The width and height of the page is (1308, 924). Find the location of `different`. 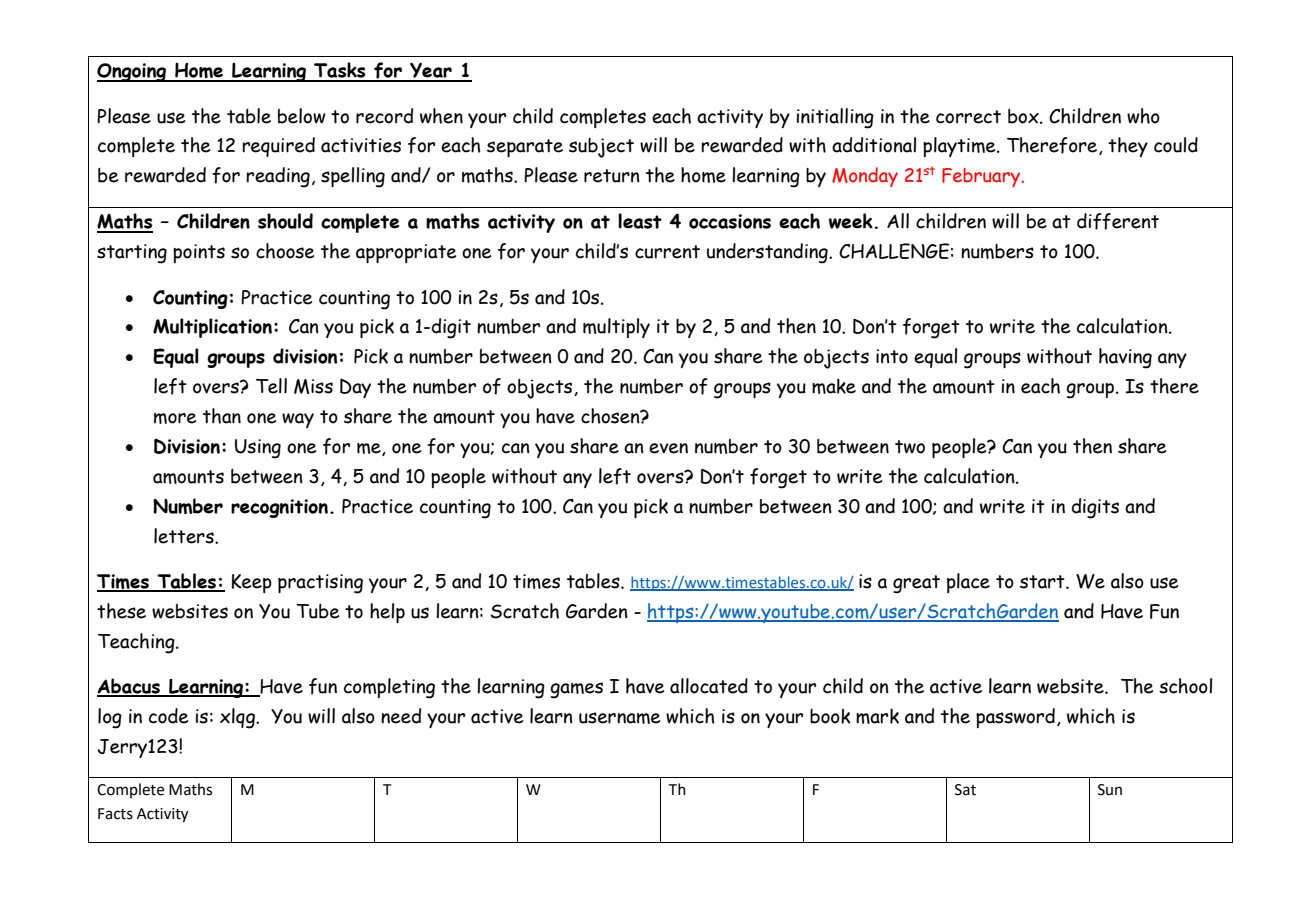

different is located at coordinates (1118, 221).
